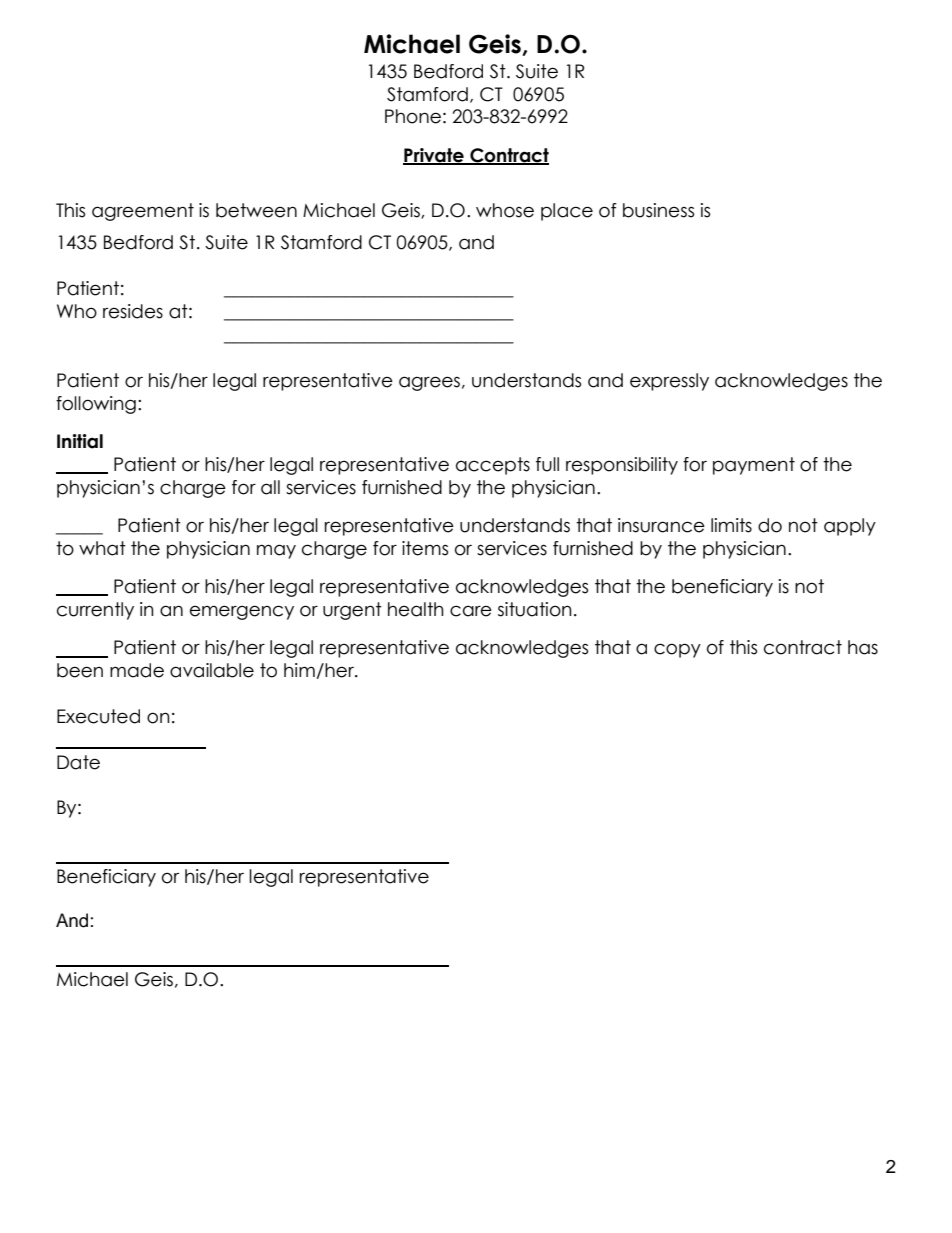  I want to click on payment, so click(754, 466).
